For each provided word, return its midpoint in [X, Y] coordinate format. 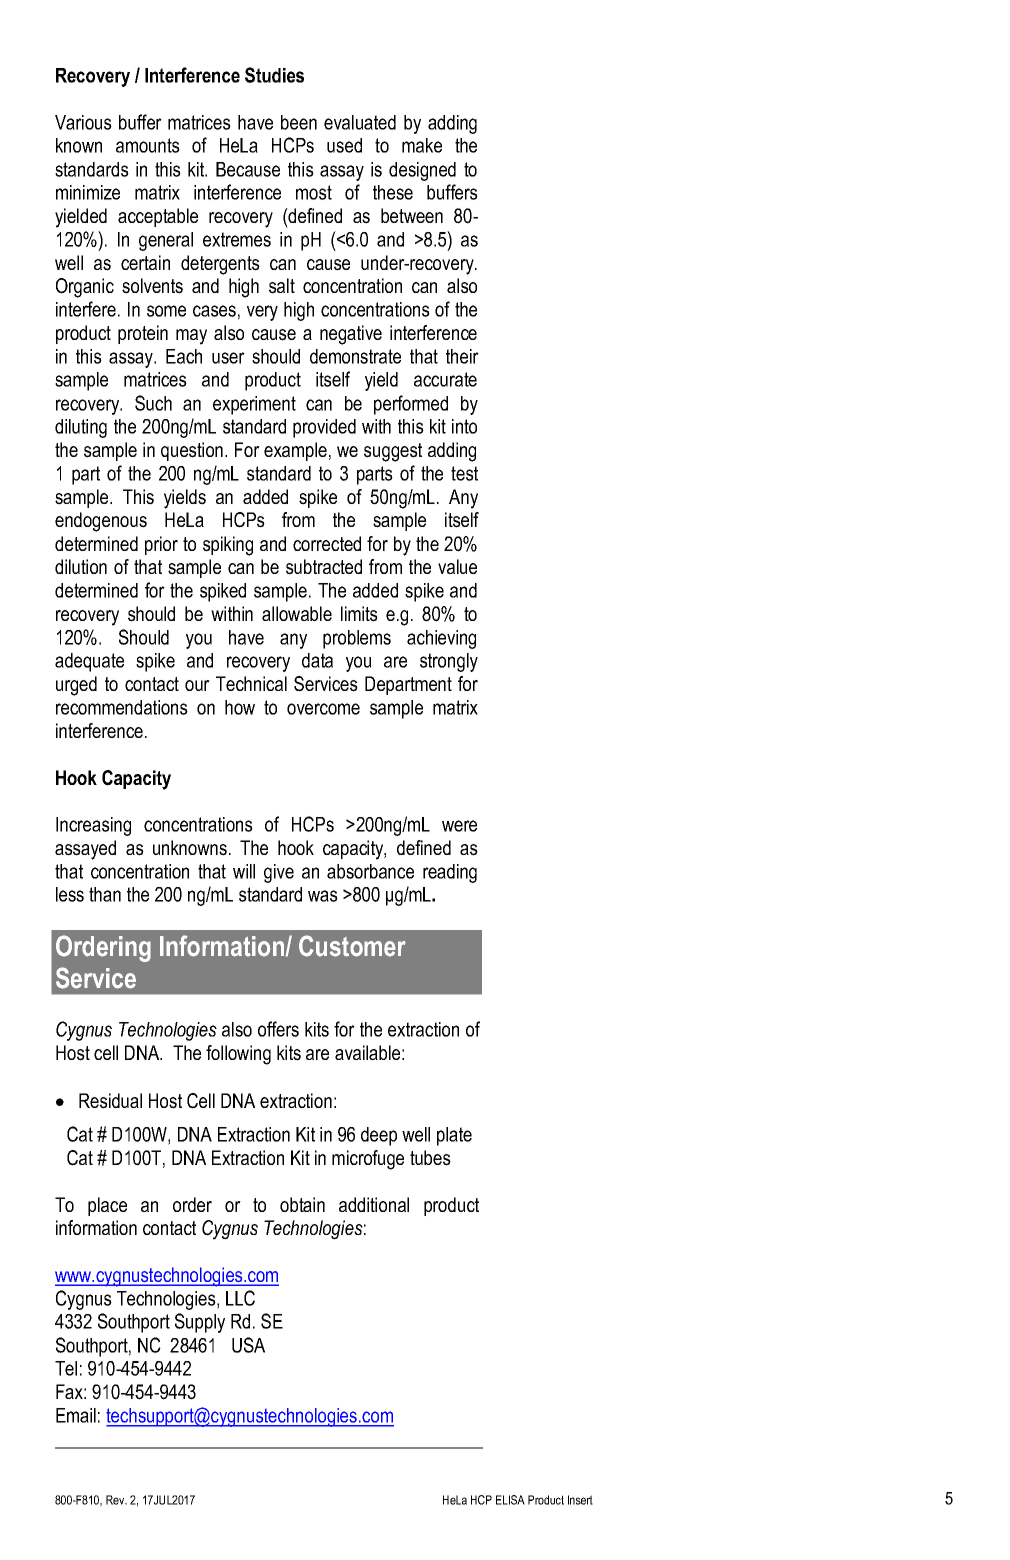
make [422, 145]
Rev [116, 1500]
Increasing [93, 826]
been [299, 122]
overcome [323, 709]
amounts [148, 145]
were [459, 826]
